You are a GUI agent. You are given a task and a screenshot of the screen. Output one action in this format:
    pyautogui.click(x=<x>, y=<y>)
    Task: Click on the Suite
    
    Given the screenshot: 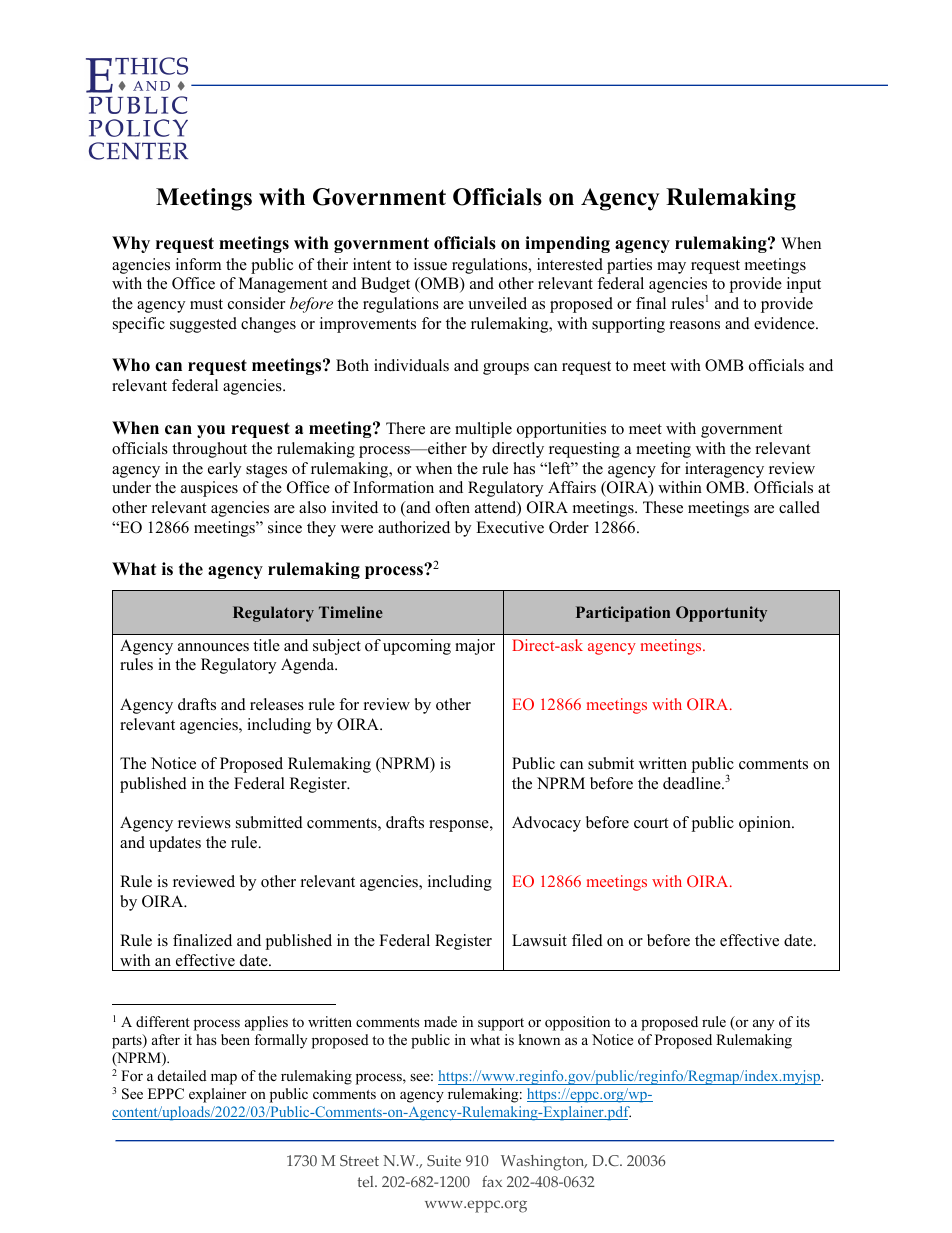 What is the action you would take?
    pyautogui.click(x=444, y=1161)
